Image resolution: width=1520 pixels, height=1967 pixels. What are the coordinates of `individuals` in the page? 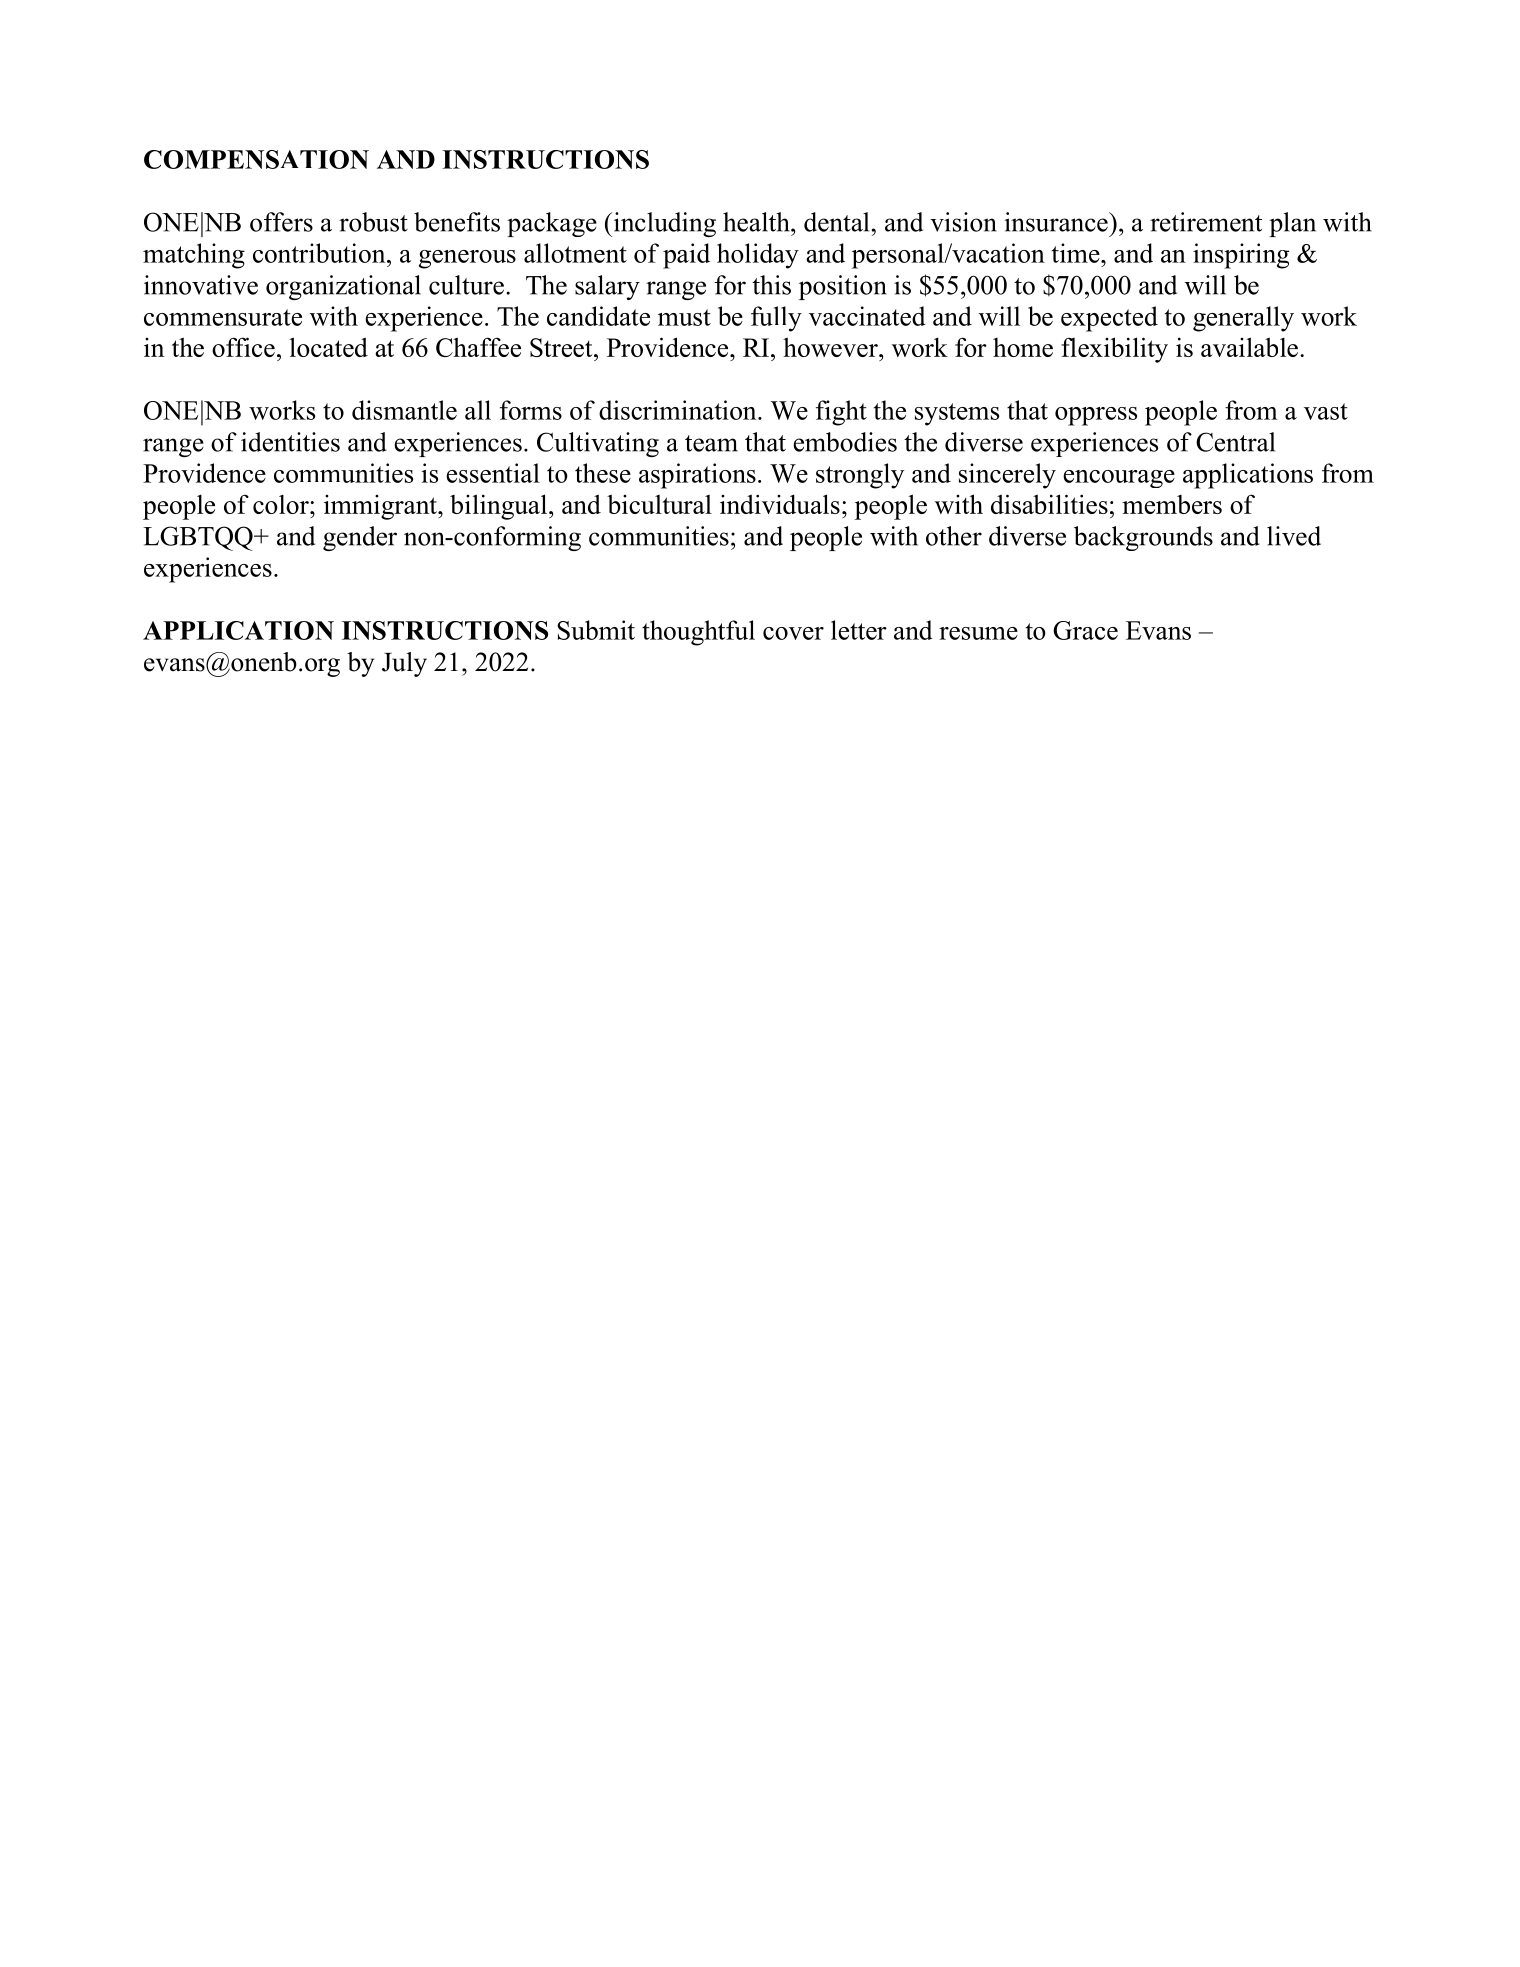 It's located at (780, 504).
